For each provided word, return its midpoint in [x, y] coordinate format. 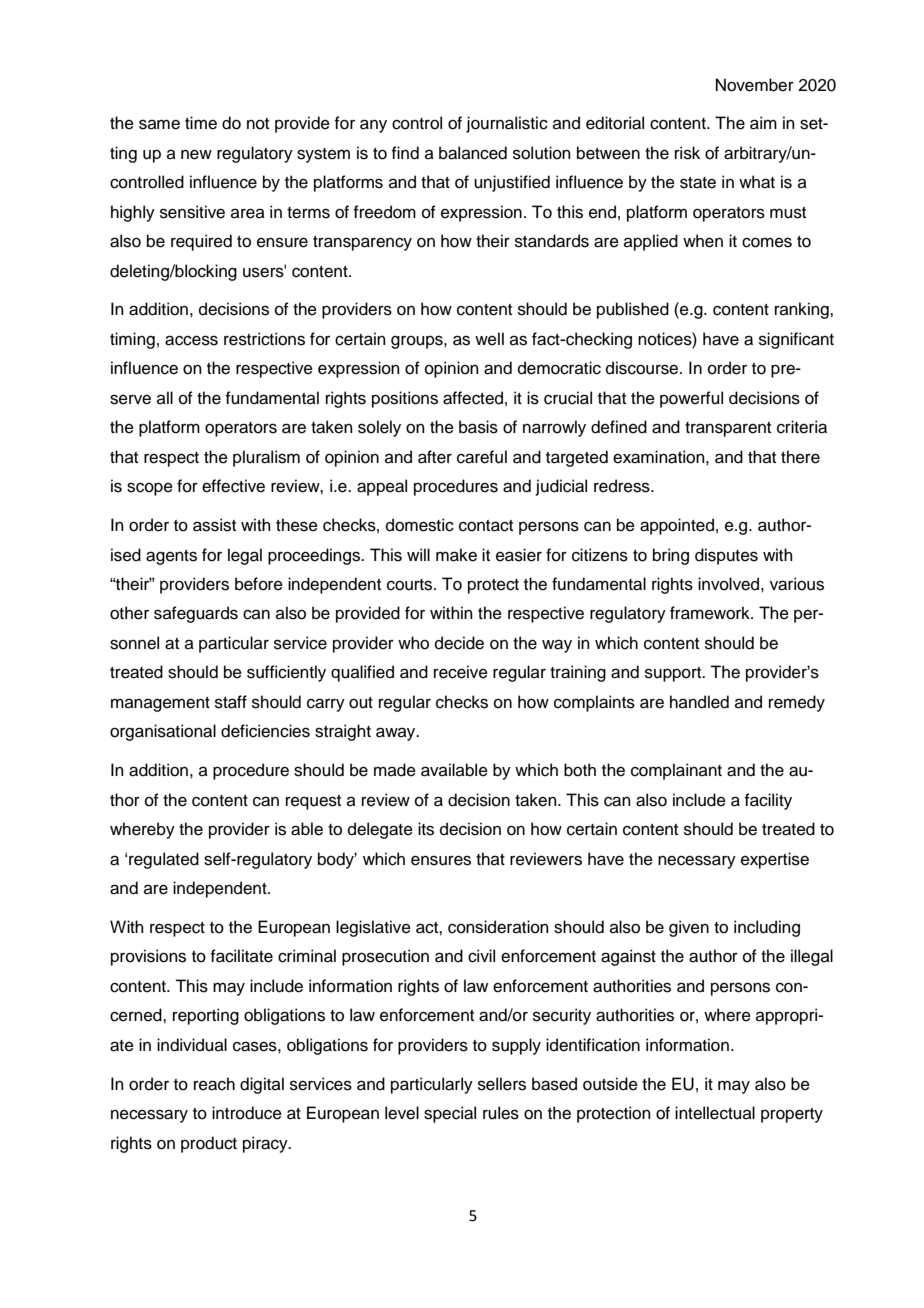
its [426, 829]
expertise [775, 860]
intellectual [715, 1113]
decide [459, 643]
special [450, 1114]
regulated [164, 860]
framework [711, 613]
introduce [247, 1113]
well [489, 339]
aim [763, 123]
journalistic [507, 124]
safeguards [196, 614]
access [191, 340]
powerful [691, 399]
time [201, 123]
